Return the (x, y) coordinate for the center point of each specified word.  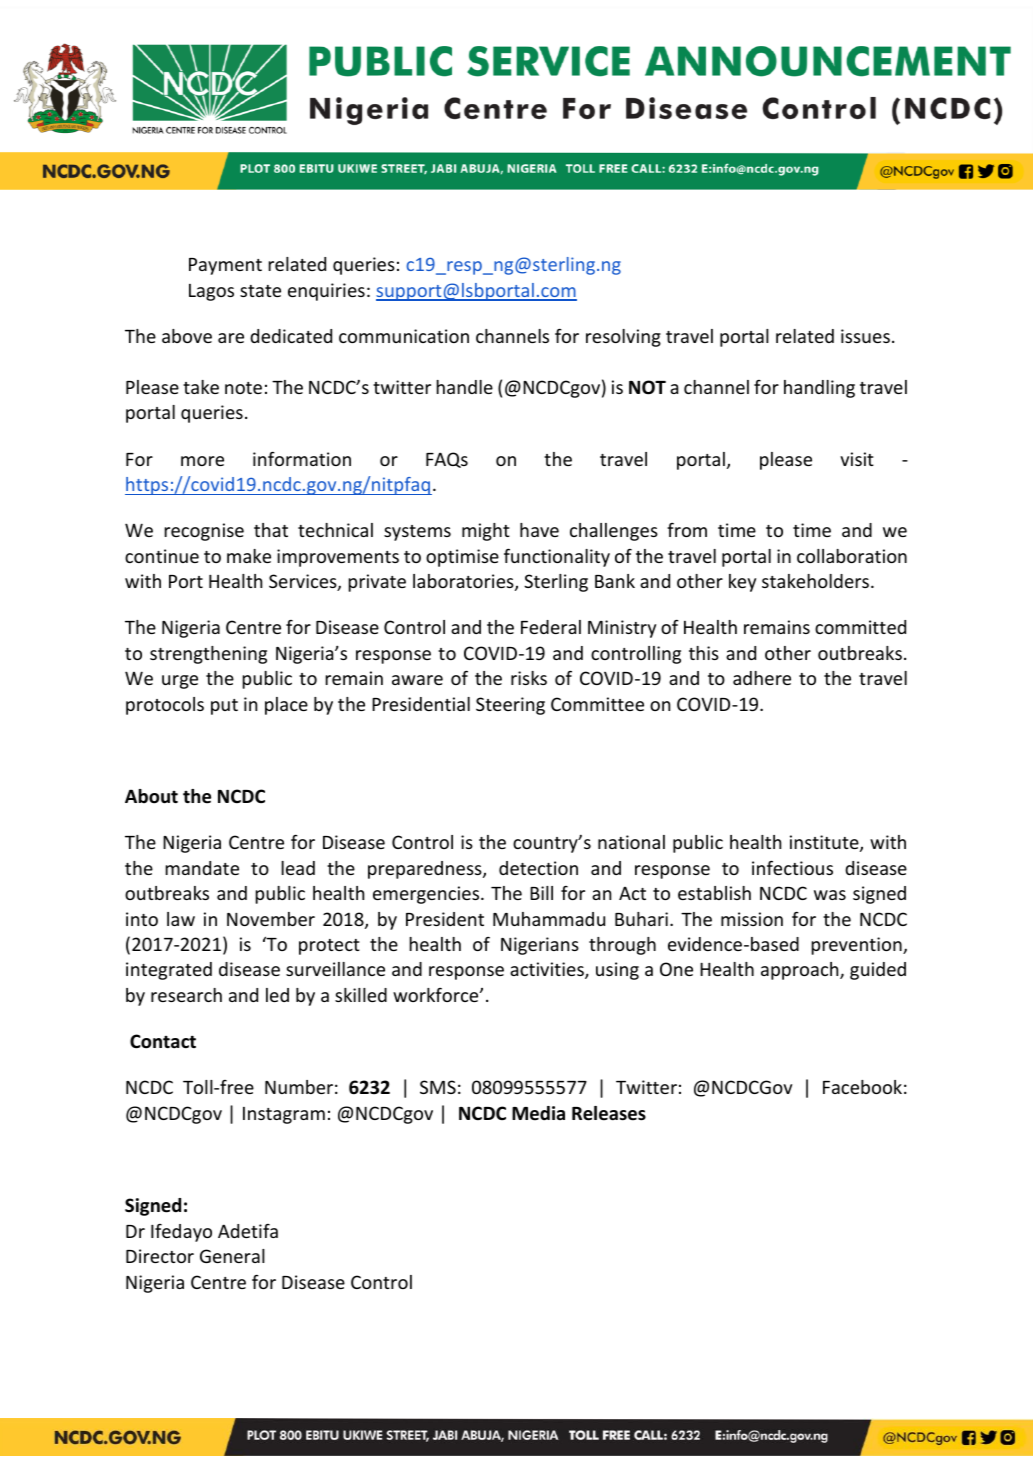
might (486, 532)
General (232, 1256)
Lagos (211, 292)
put (224, 707)
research (186, 995)
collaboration (852, 556)
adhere (762, 678)
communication (404, 336)
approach (801, 971)
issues (865, 336)
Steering (510, 706)
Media (538, 1113)
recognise (204, 532)
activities (548, 970)
